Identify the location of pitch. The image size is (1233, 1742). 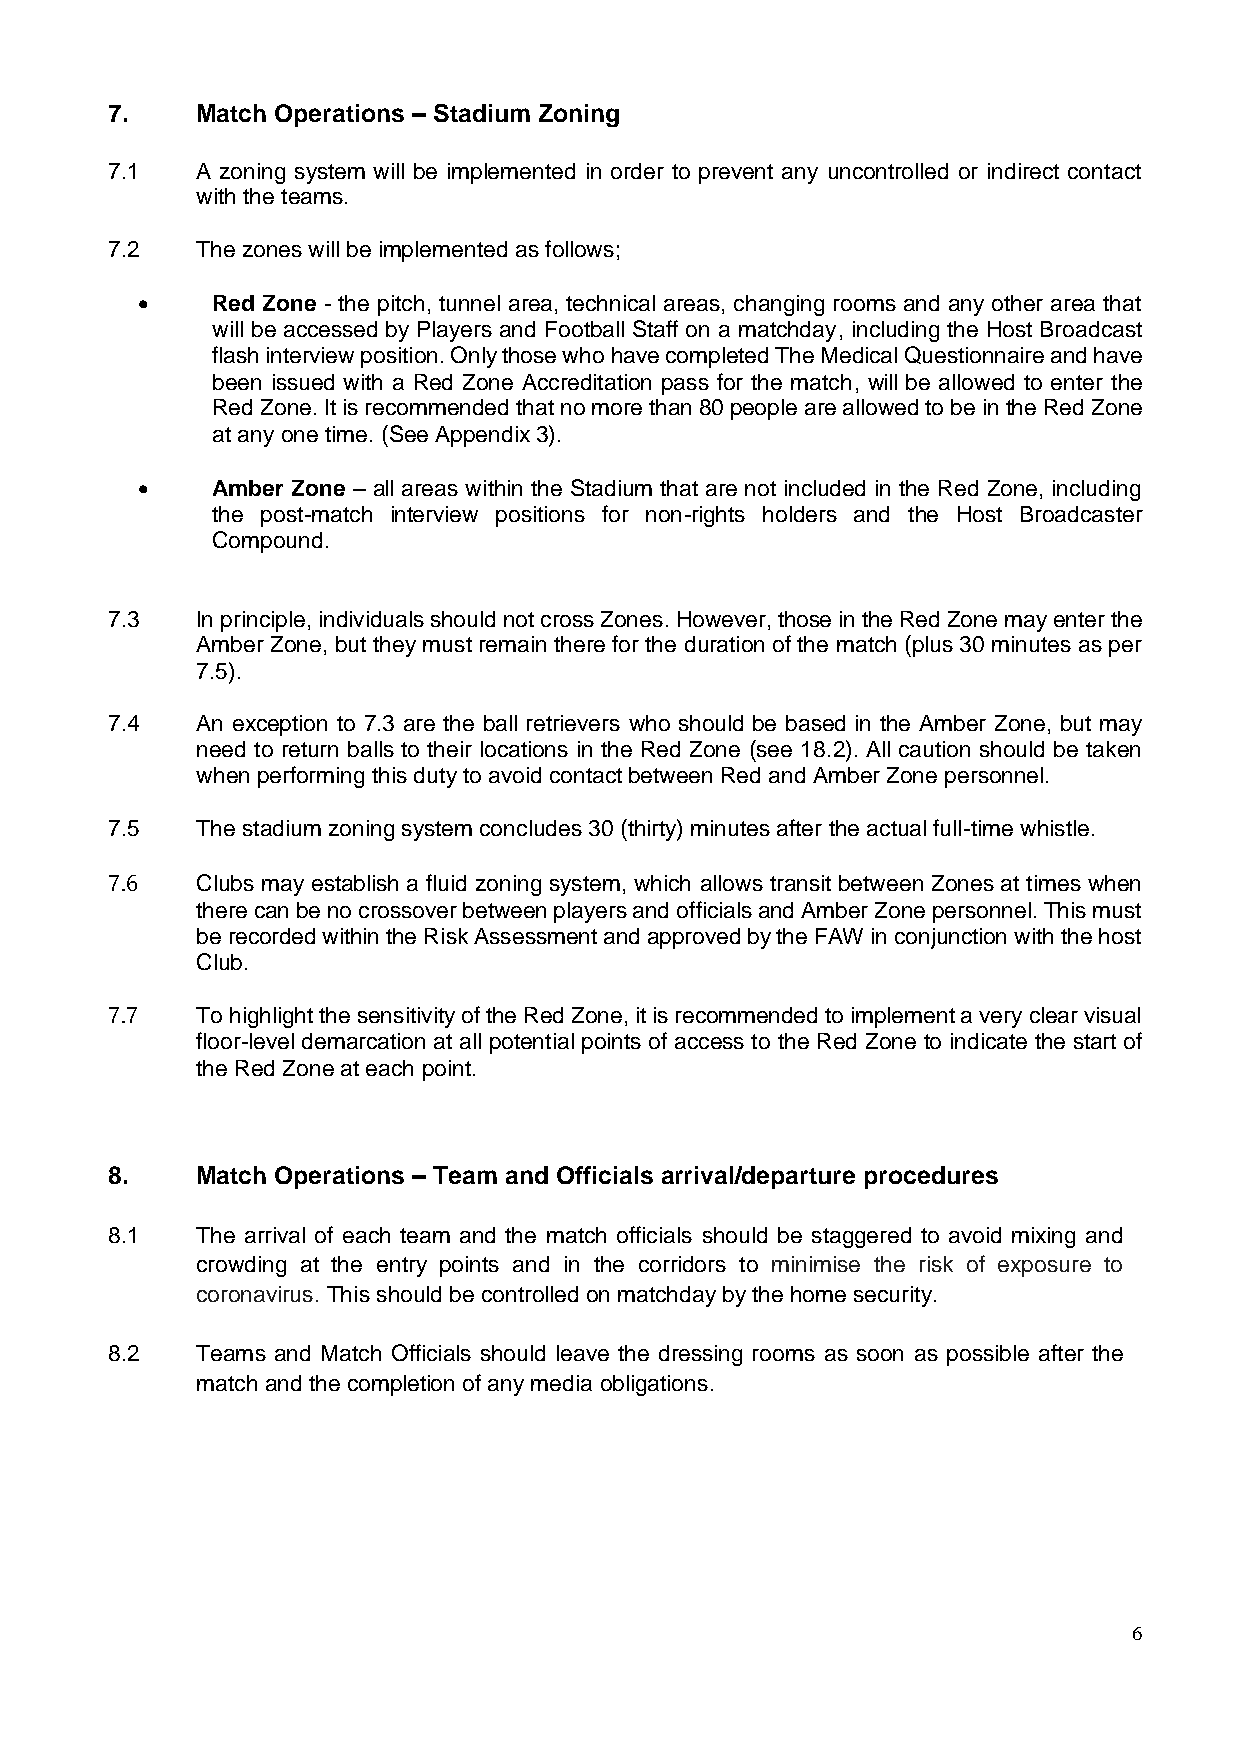
(401, 305).
